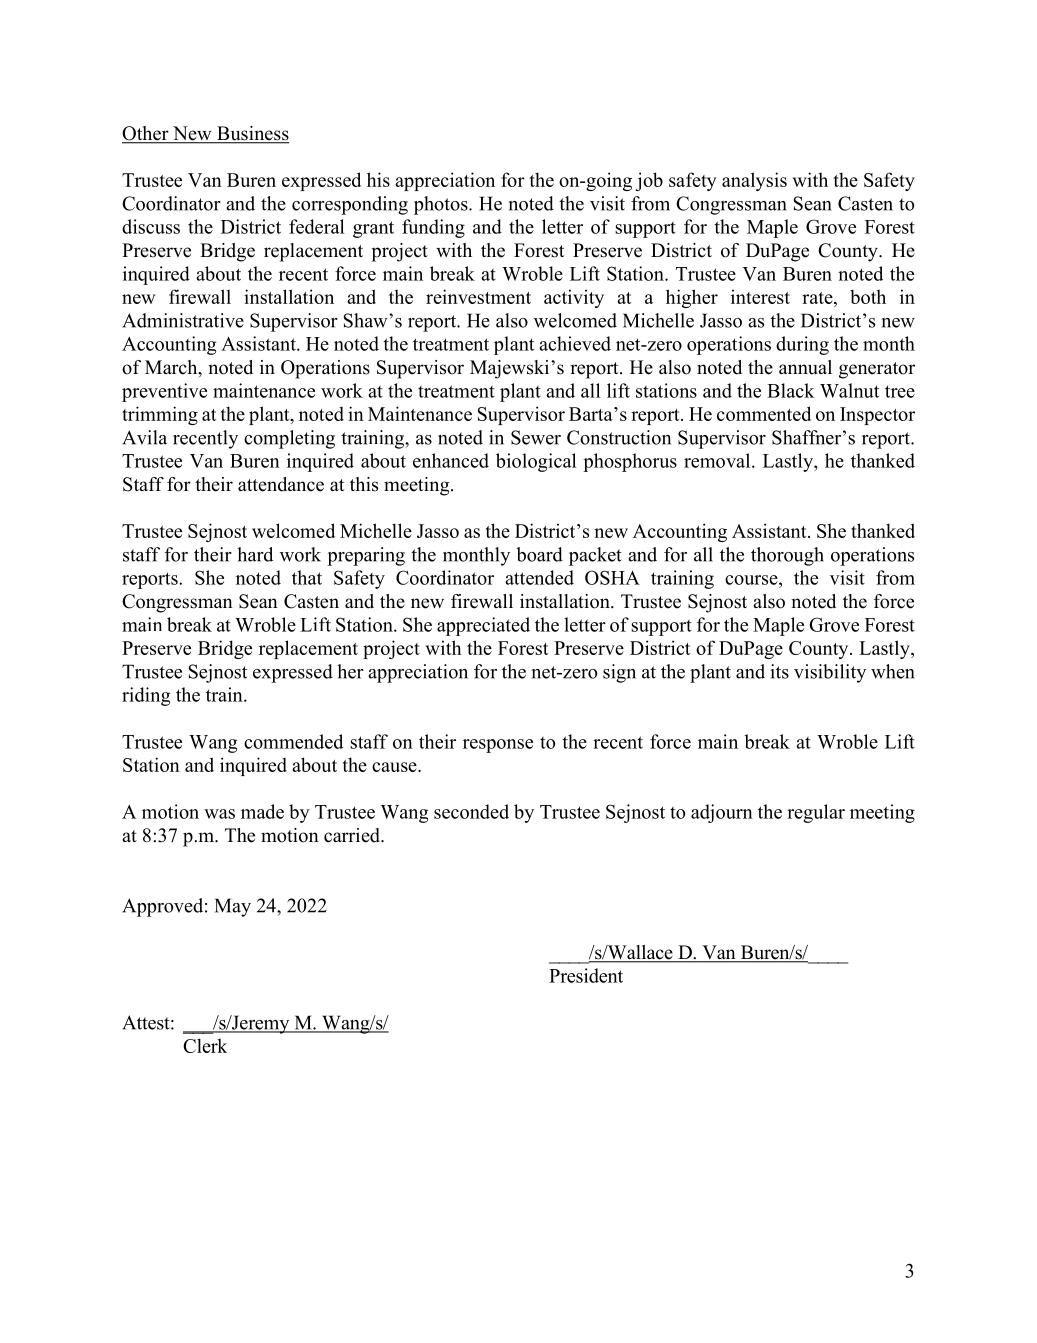 The width and height of the image is (1037, 1343). Describe the element at coordinates (802, 345) in the image. I see `during` at that location.
